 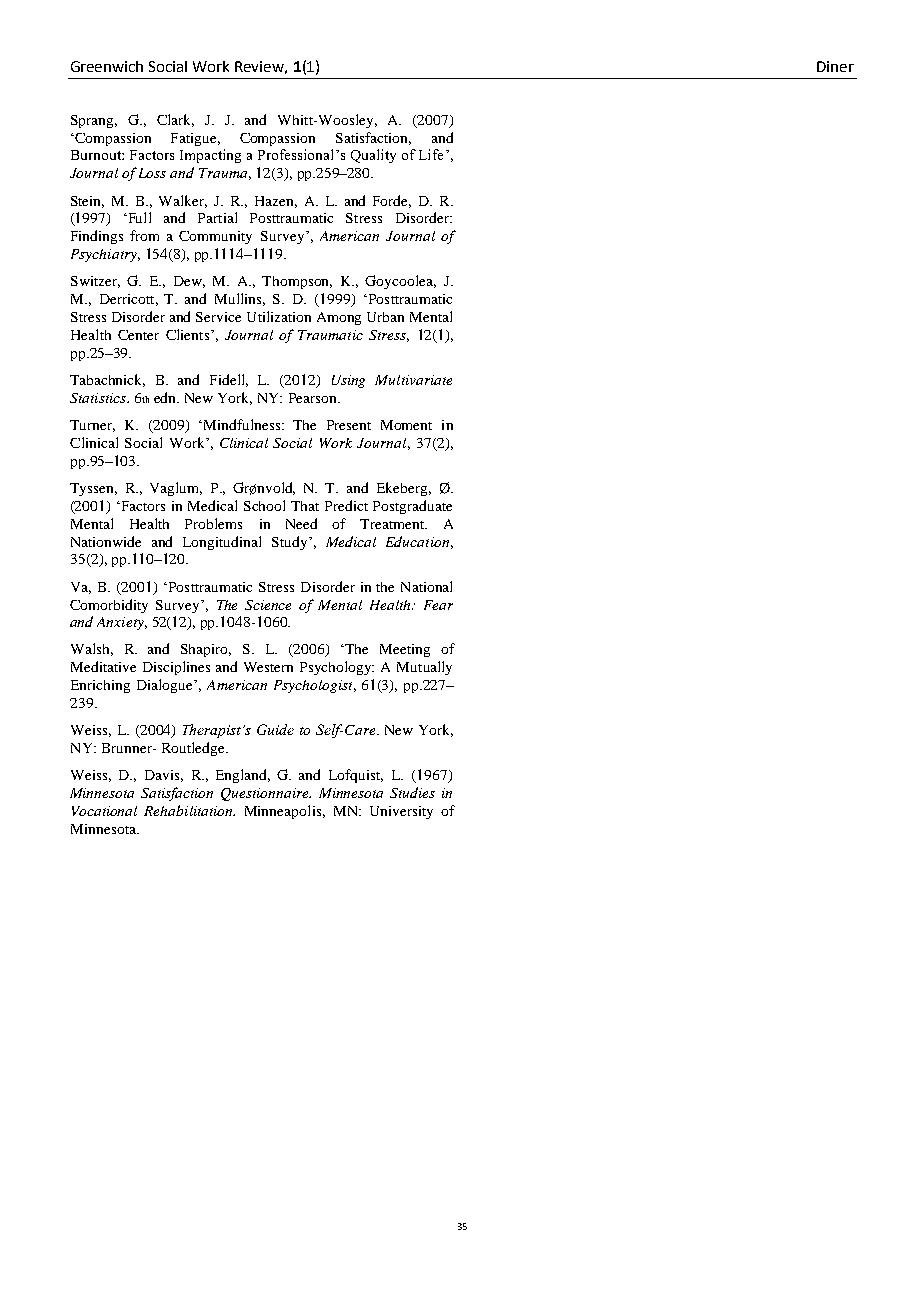 I want to click on Clark, so click(x=175, y=120).
